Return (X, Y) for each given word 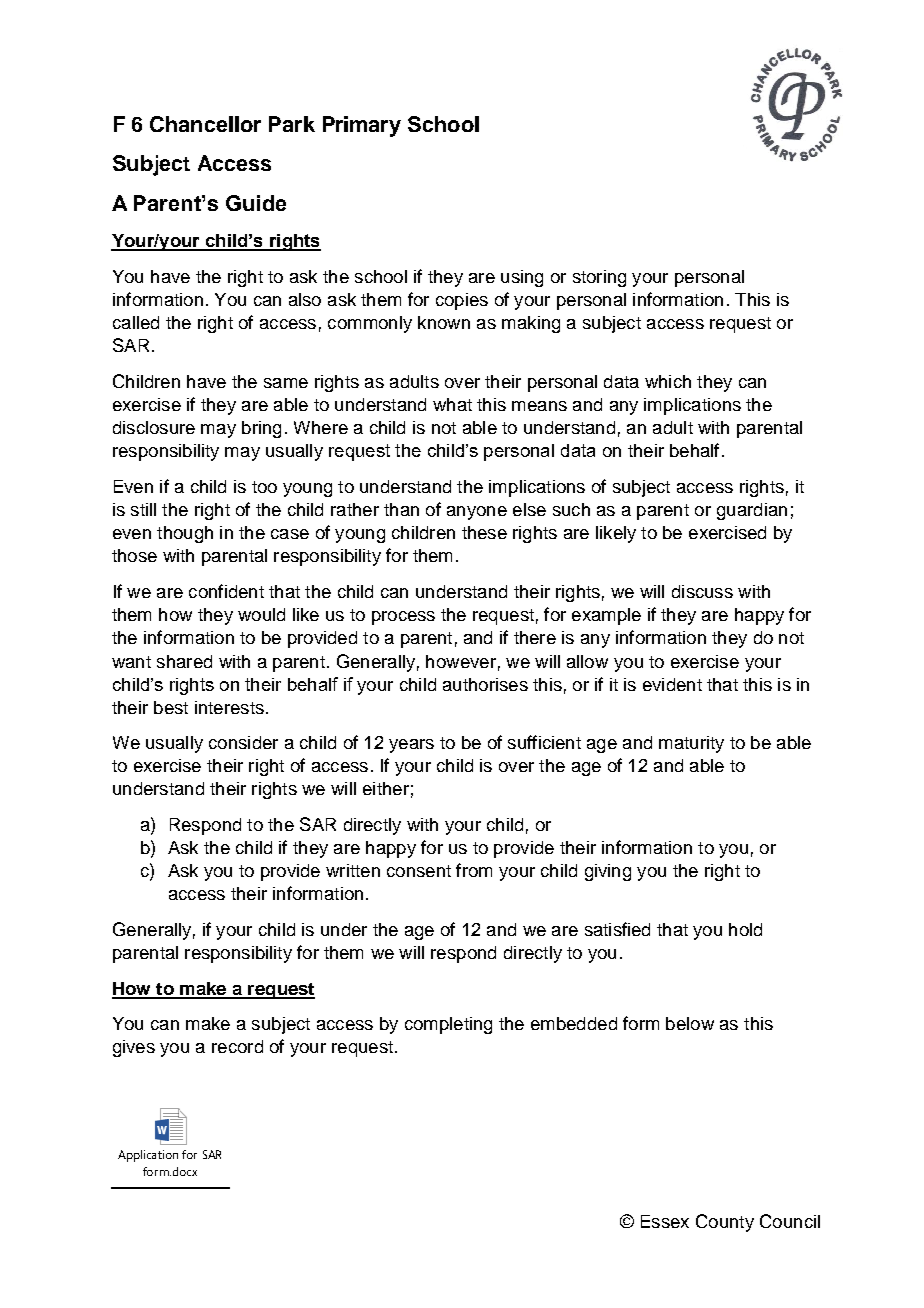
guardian (752, 511)
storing (599, 278)
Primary (362, 126)
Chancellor (205, 124)
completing (448, 1025)
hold (745, 929)
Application (148, 1156)
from (474, 870)
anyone (477, 513)
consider (243, 742)
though (185, 534)
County (725, 1223)
